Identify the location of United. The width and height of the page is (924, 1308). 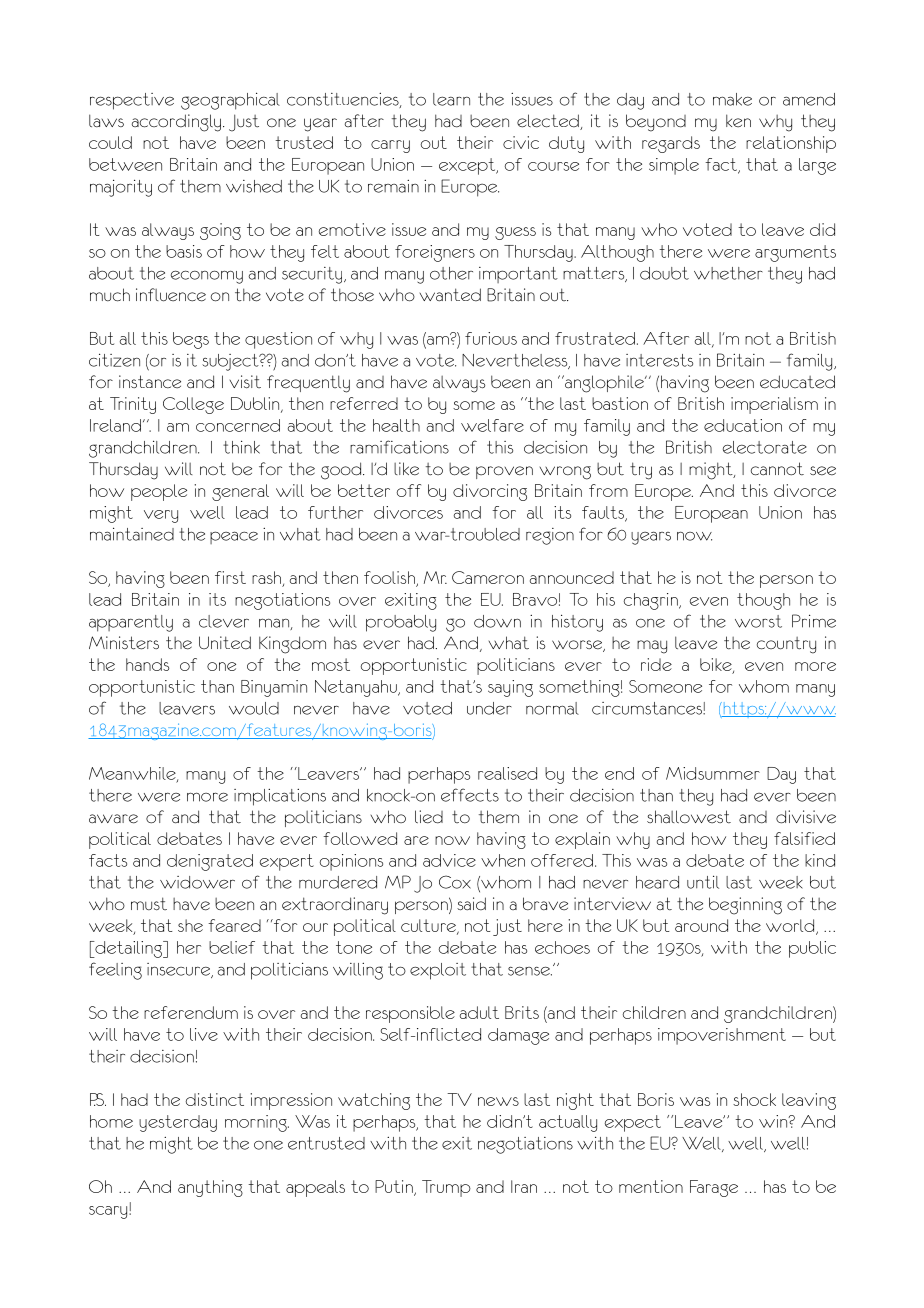
(225, 643).
